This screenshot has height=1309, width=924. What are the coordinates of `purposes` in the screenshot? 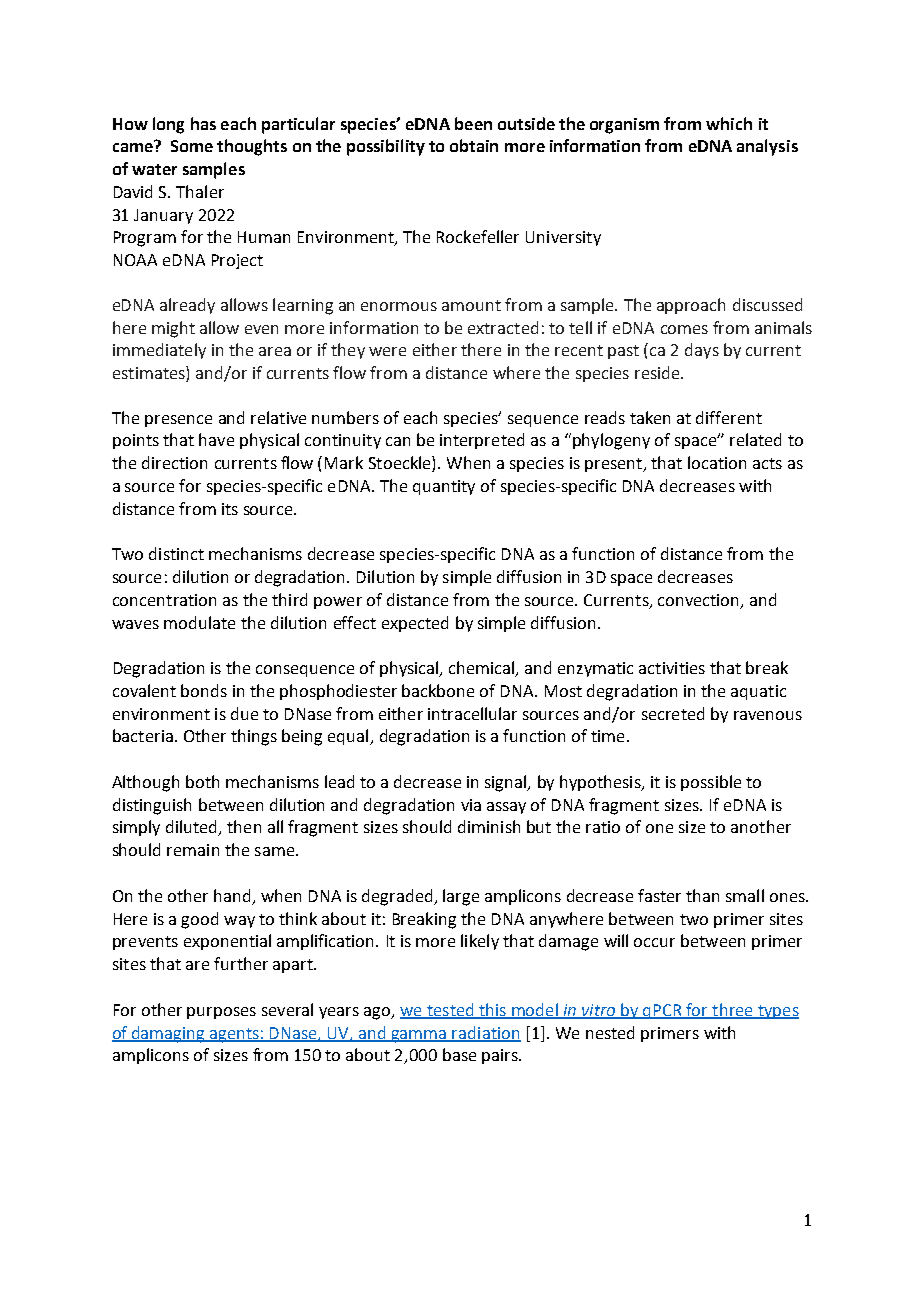 It's located at (221, 1013).
